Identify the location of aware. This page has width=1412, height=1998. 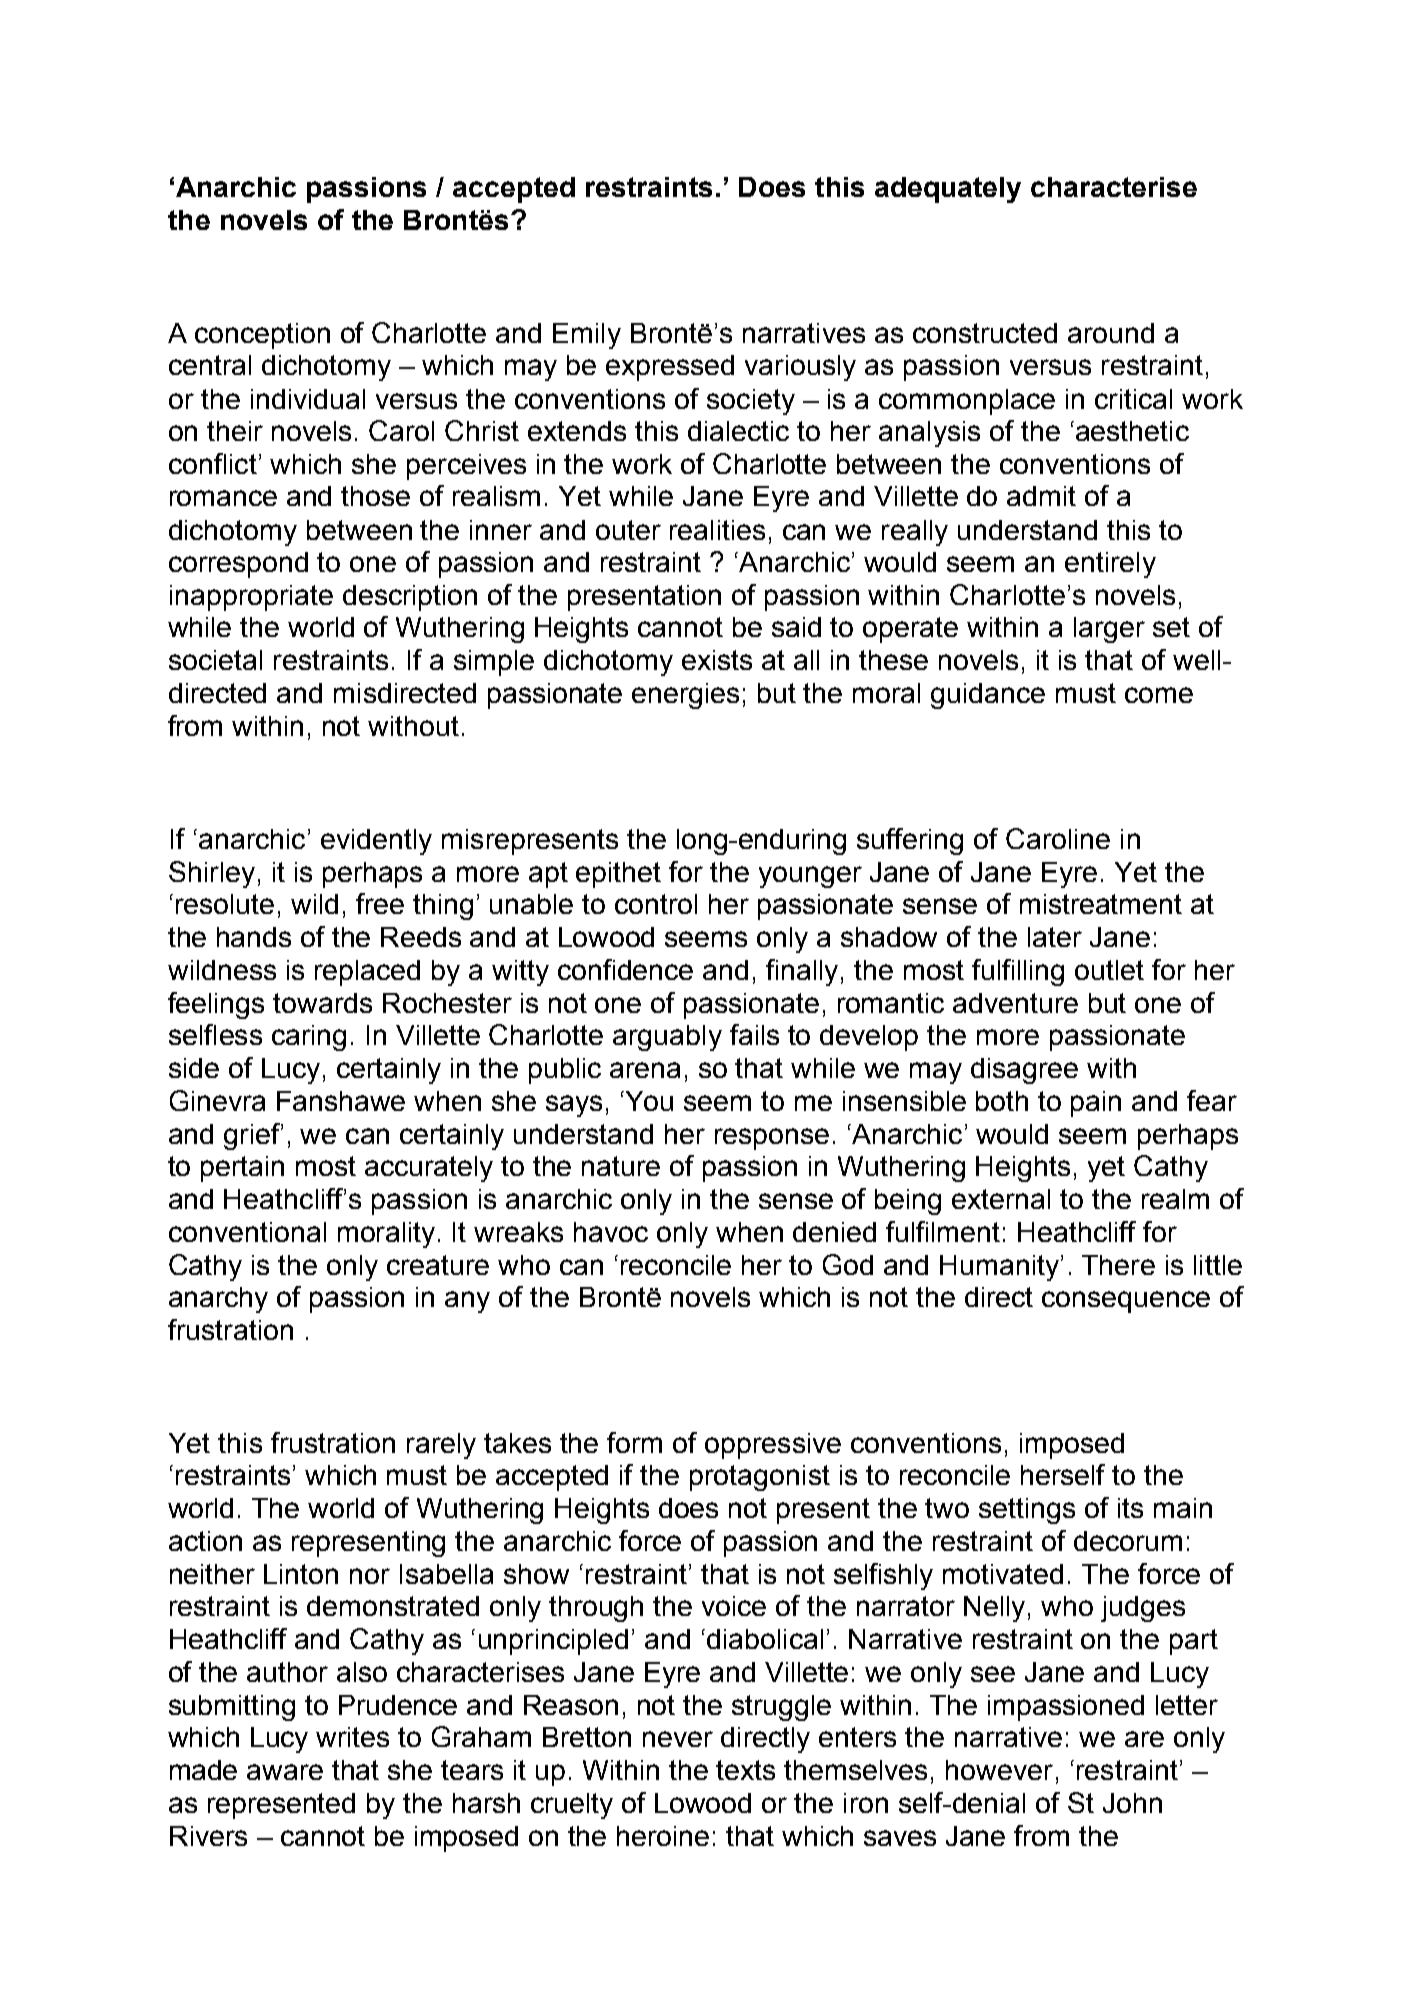
(285, 1772).
